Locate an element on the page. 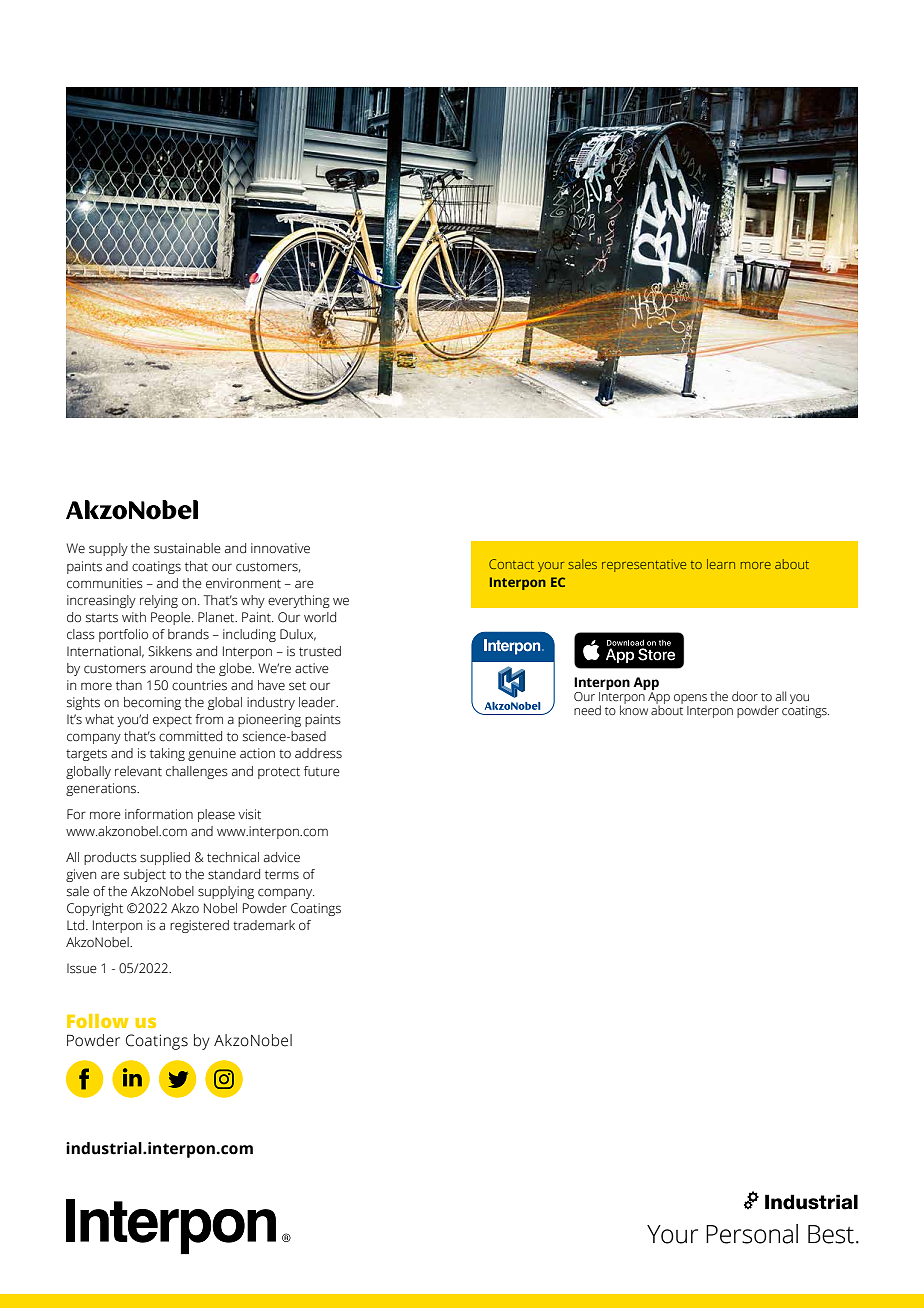  Contact is located at coordinates (511, 564).
